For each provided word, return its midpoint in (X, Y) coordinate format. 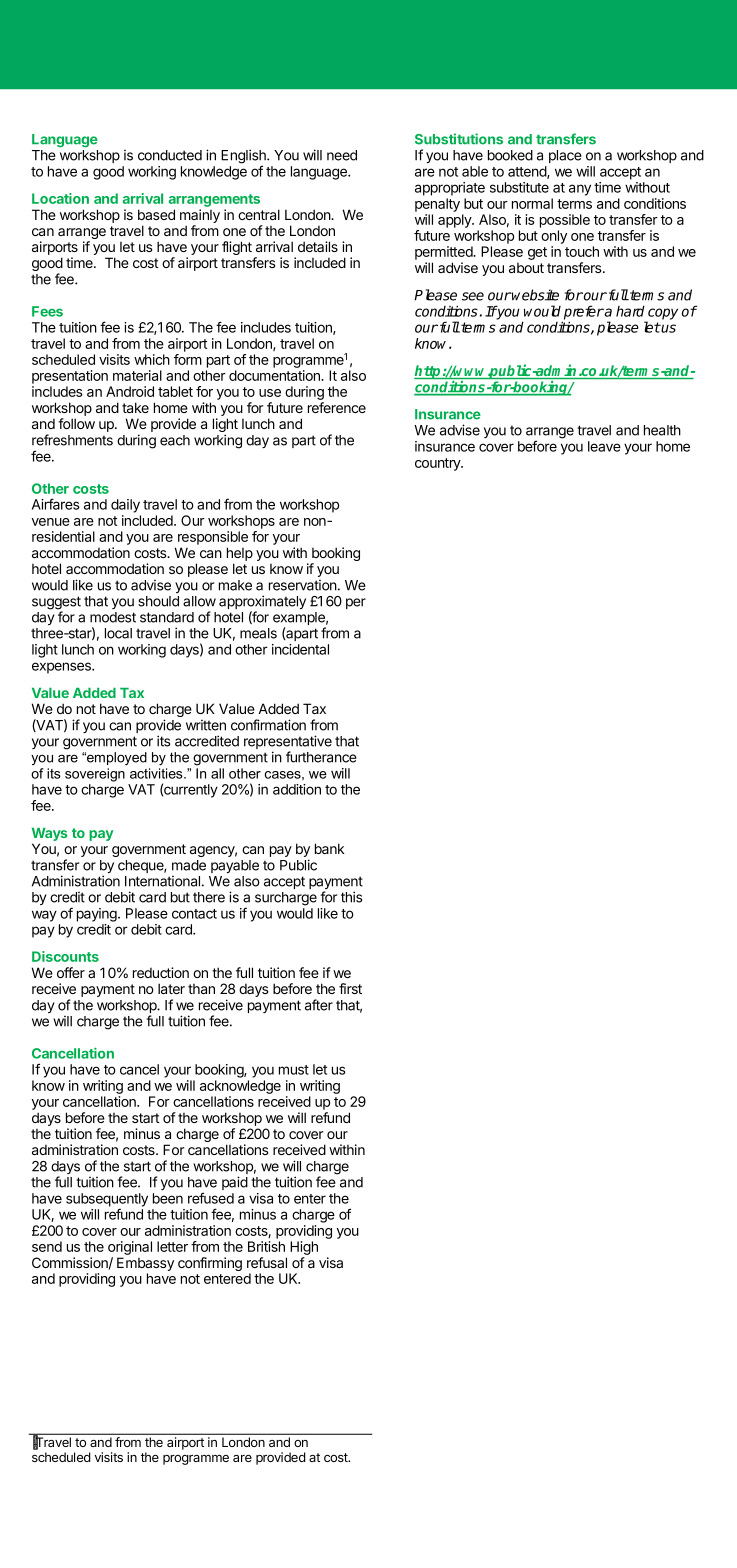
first (350, 988)
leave (604, 446)
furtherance (321, 757)
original (130, 1248)
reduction (161, 972)
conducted (170, 155)
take (135, 407)
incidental (300, 649)
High (304, 1248)
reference (337, 407)
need (342, 155)
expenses (62, 668)
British (266, 1246)
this (351, 897)
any (580, 190)
